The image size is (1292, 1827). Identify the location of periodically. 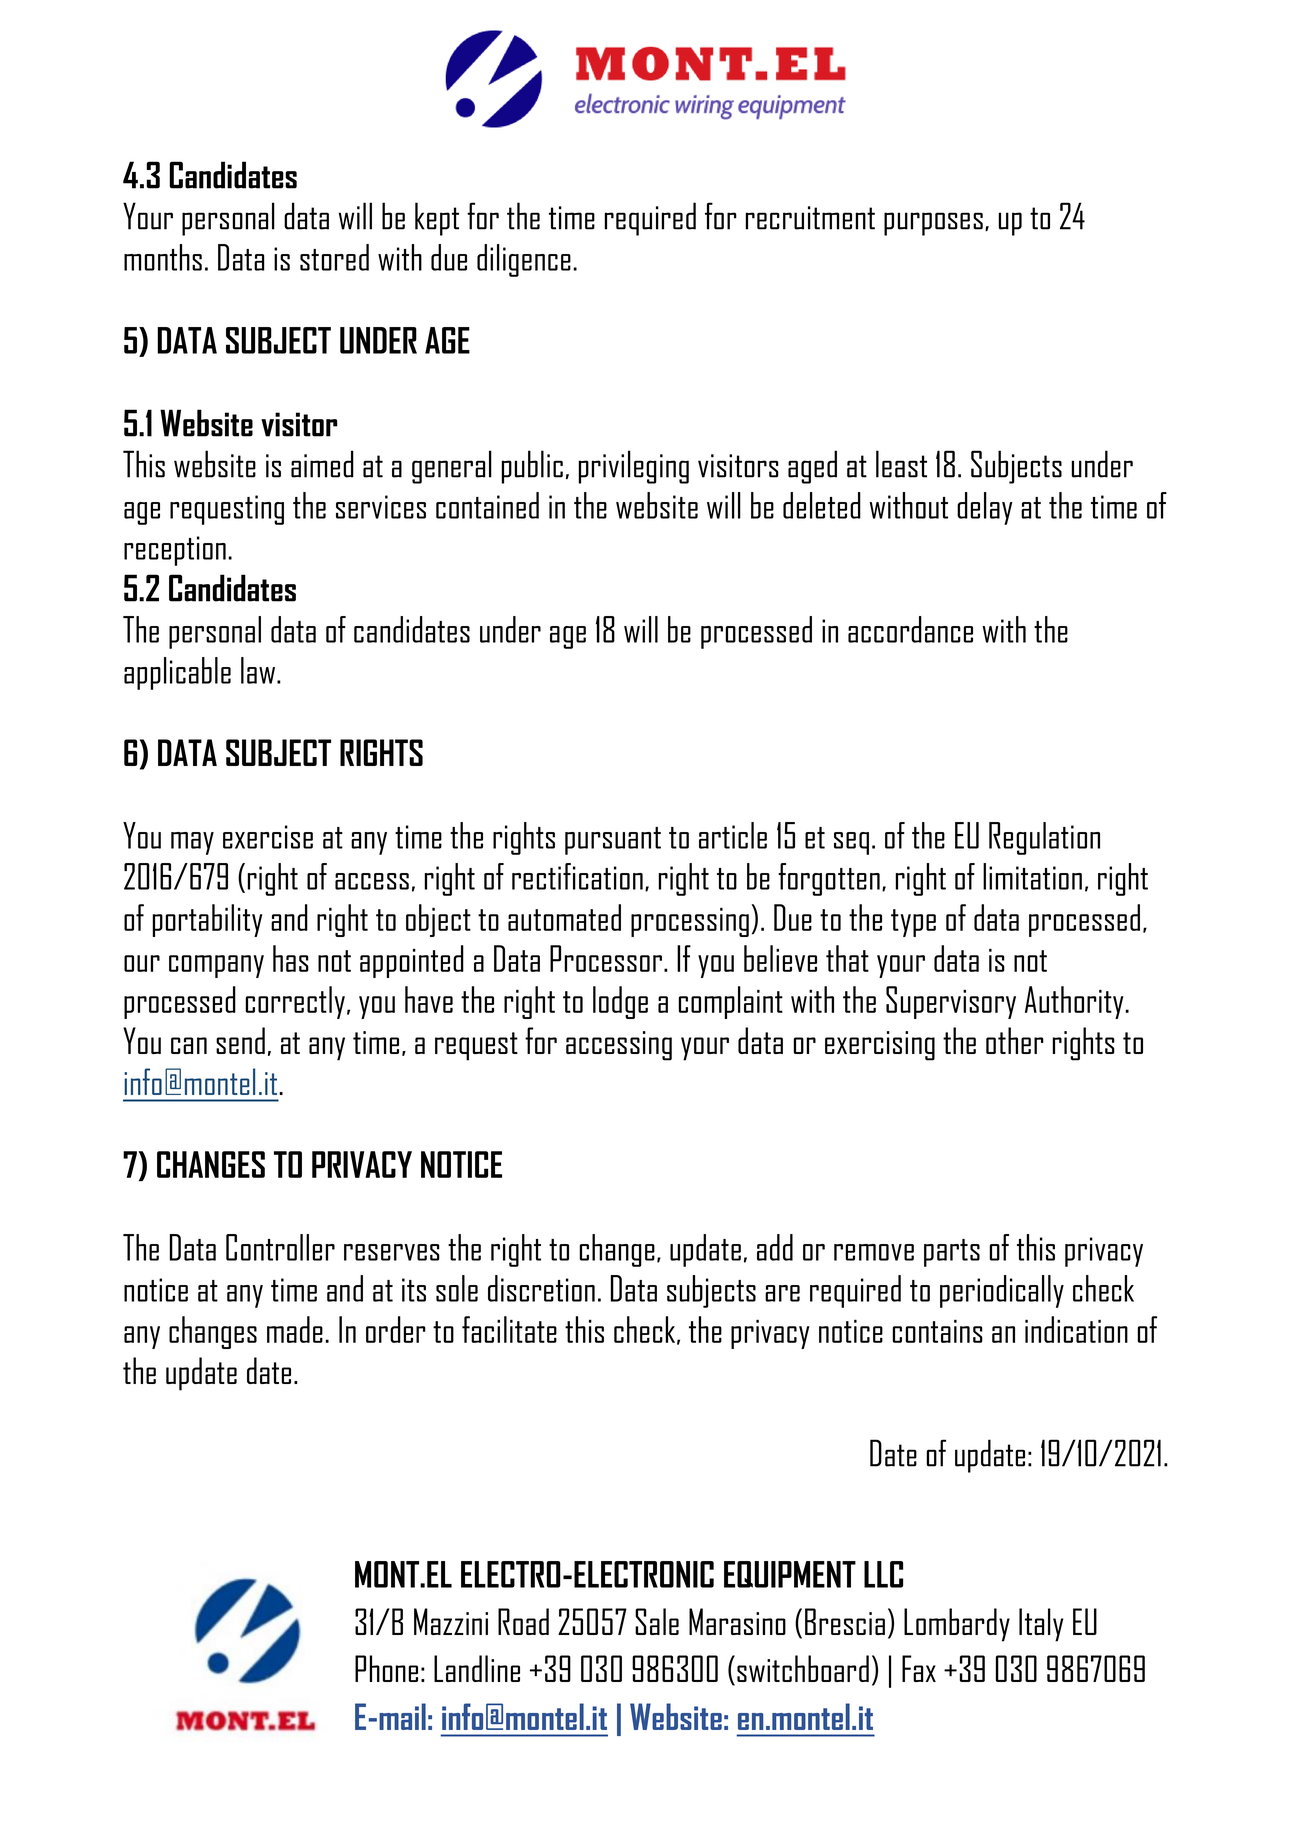
(1002, 1291).
